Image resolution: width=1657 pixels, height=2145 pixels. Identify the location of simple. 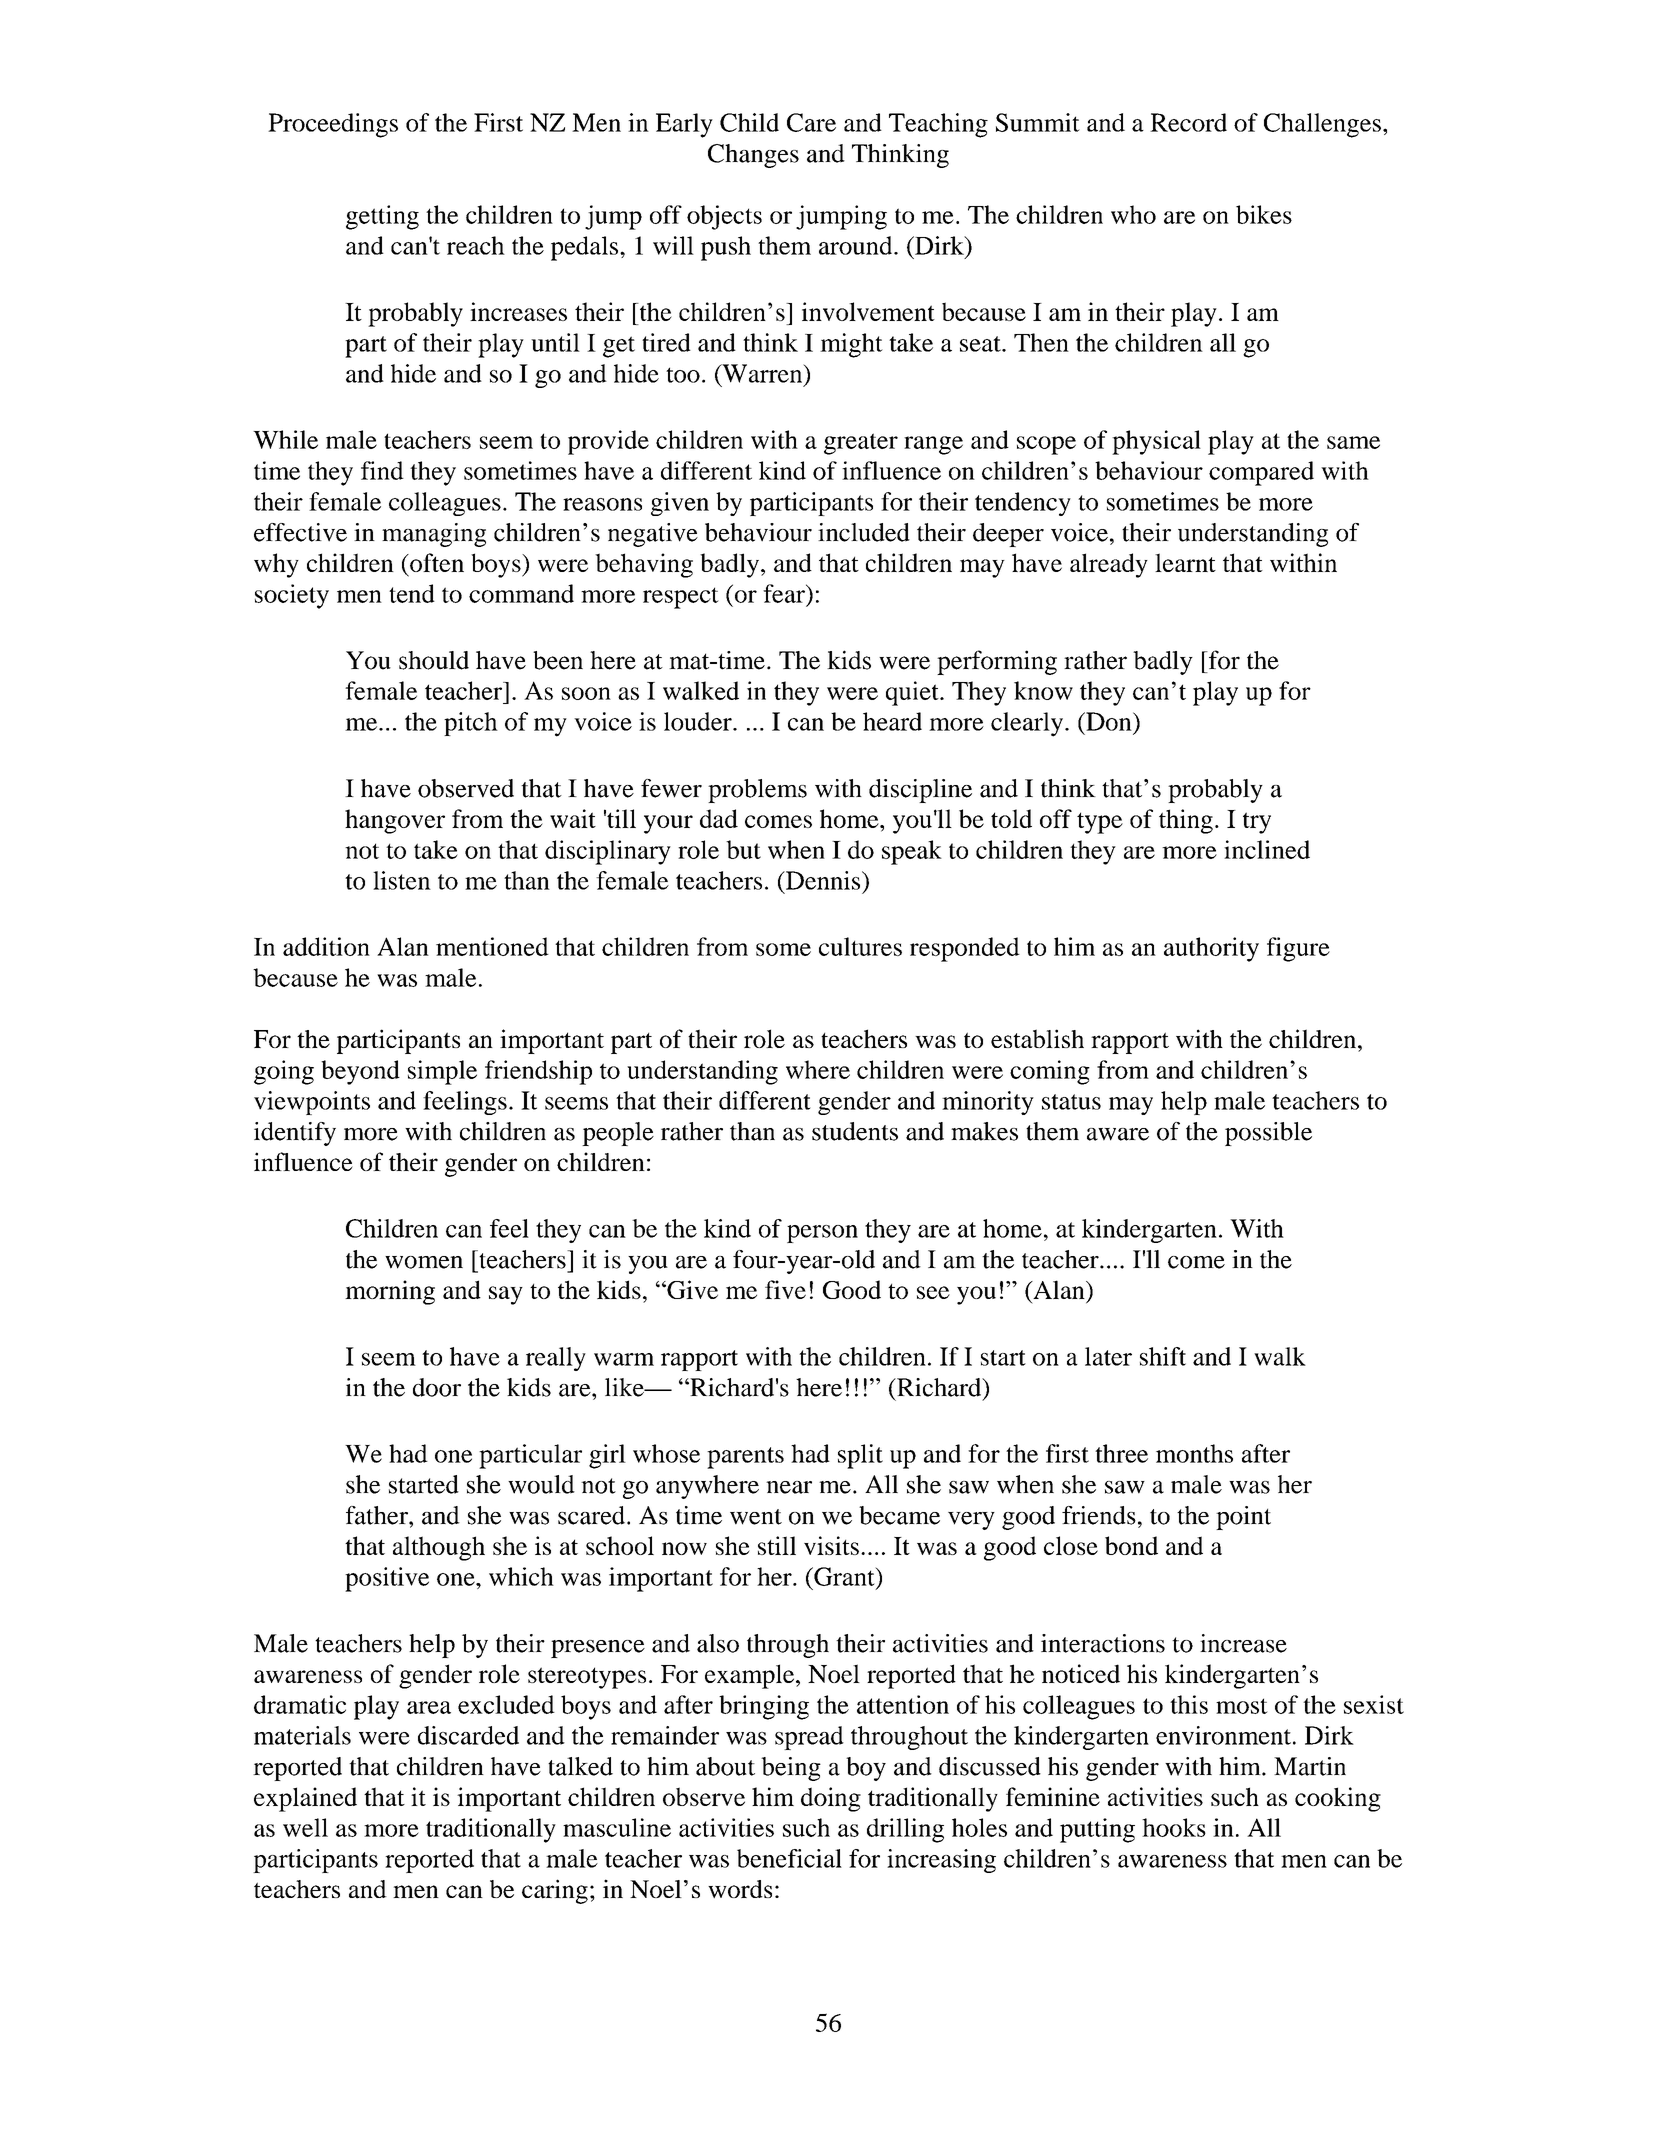
(442, 1072).
